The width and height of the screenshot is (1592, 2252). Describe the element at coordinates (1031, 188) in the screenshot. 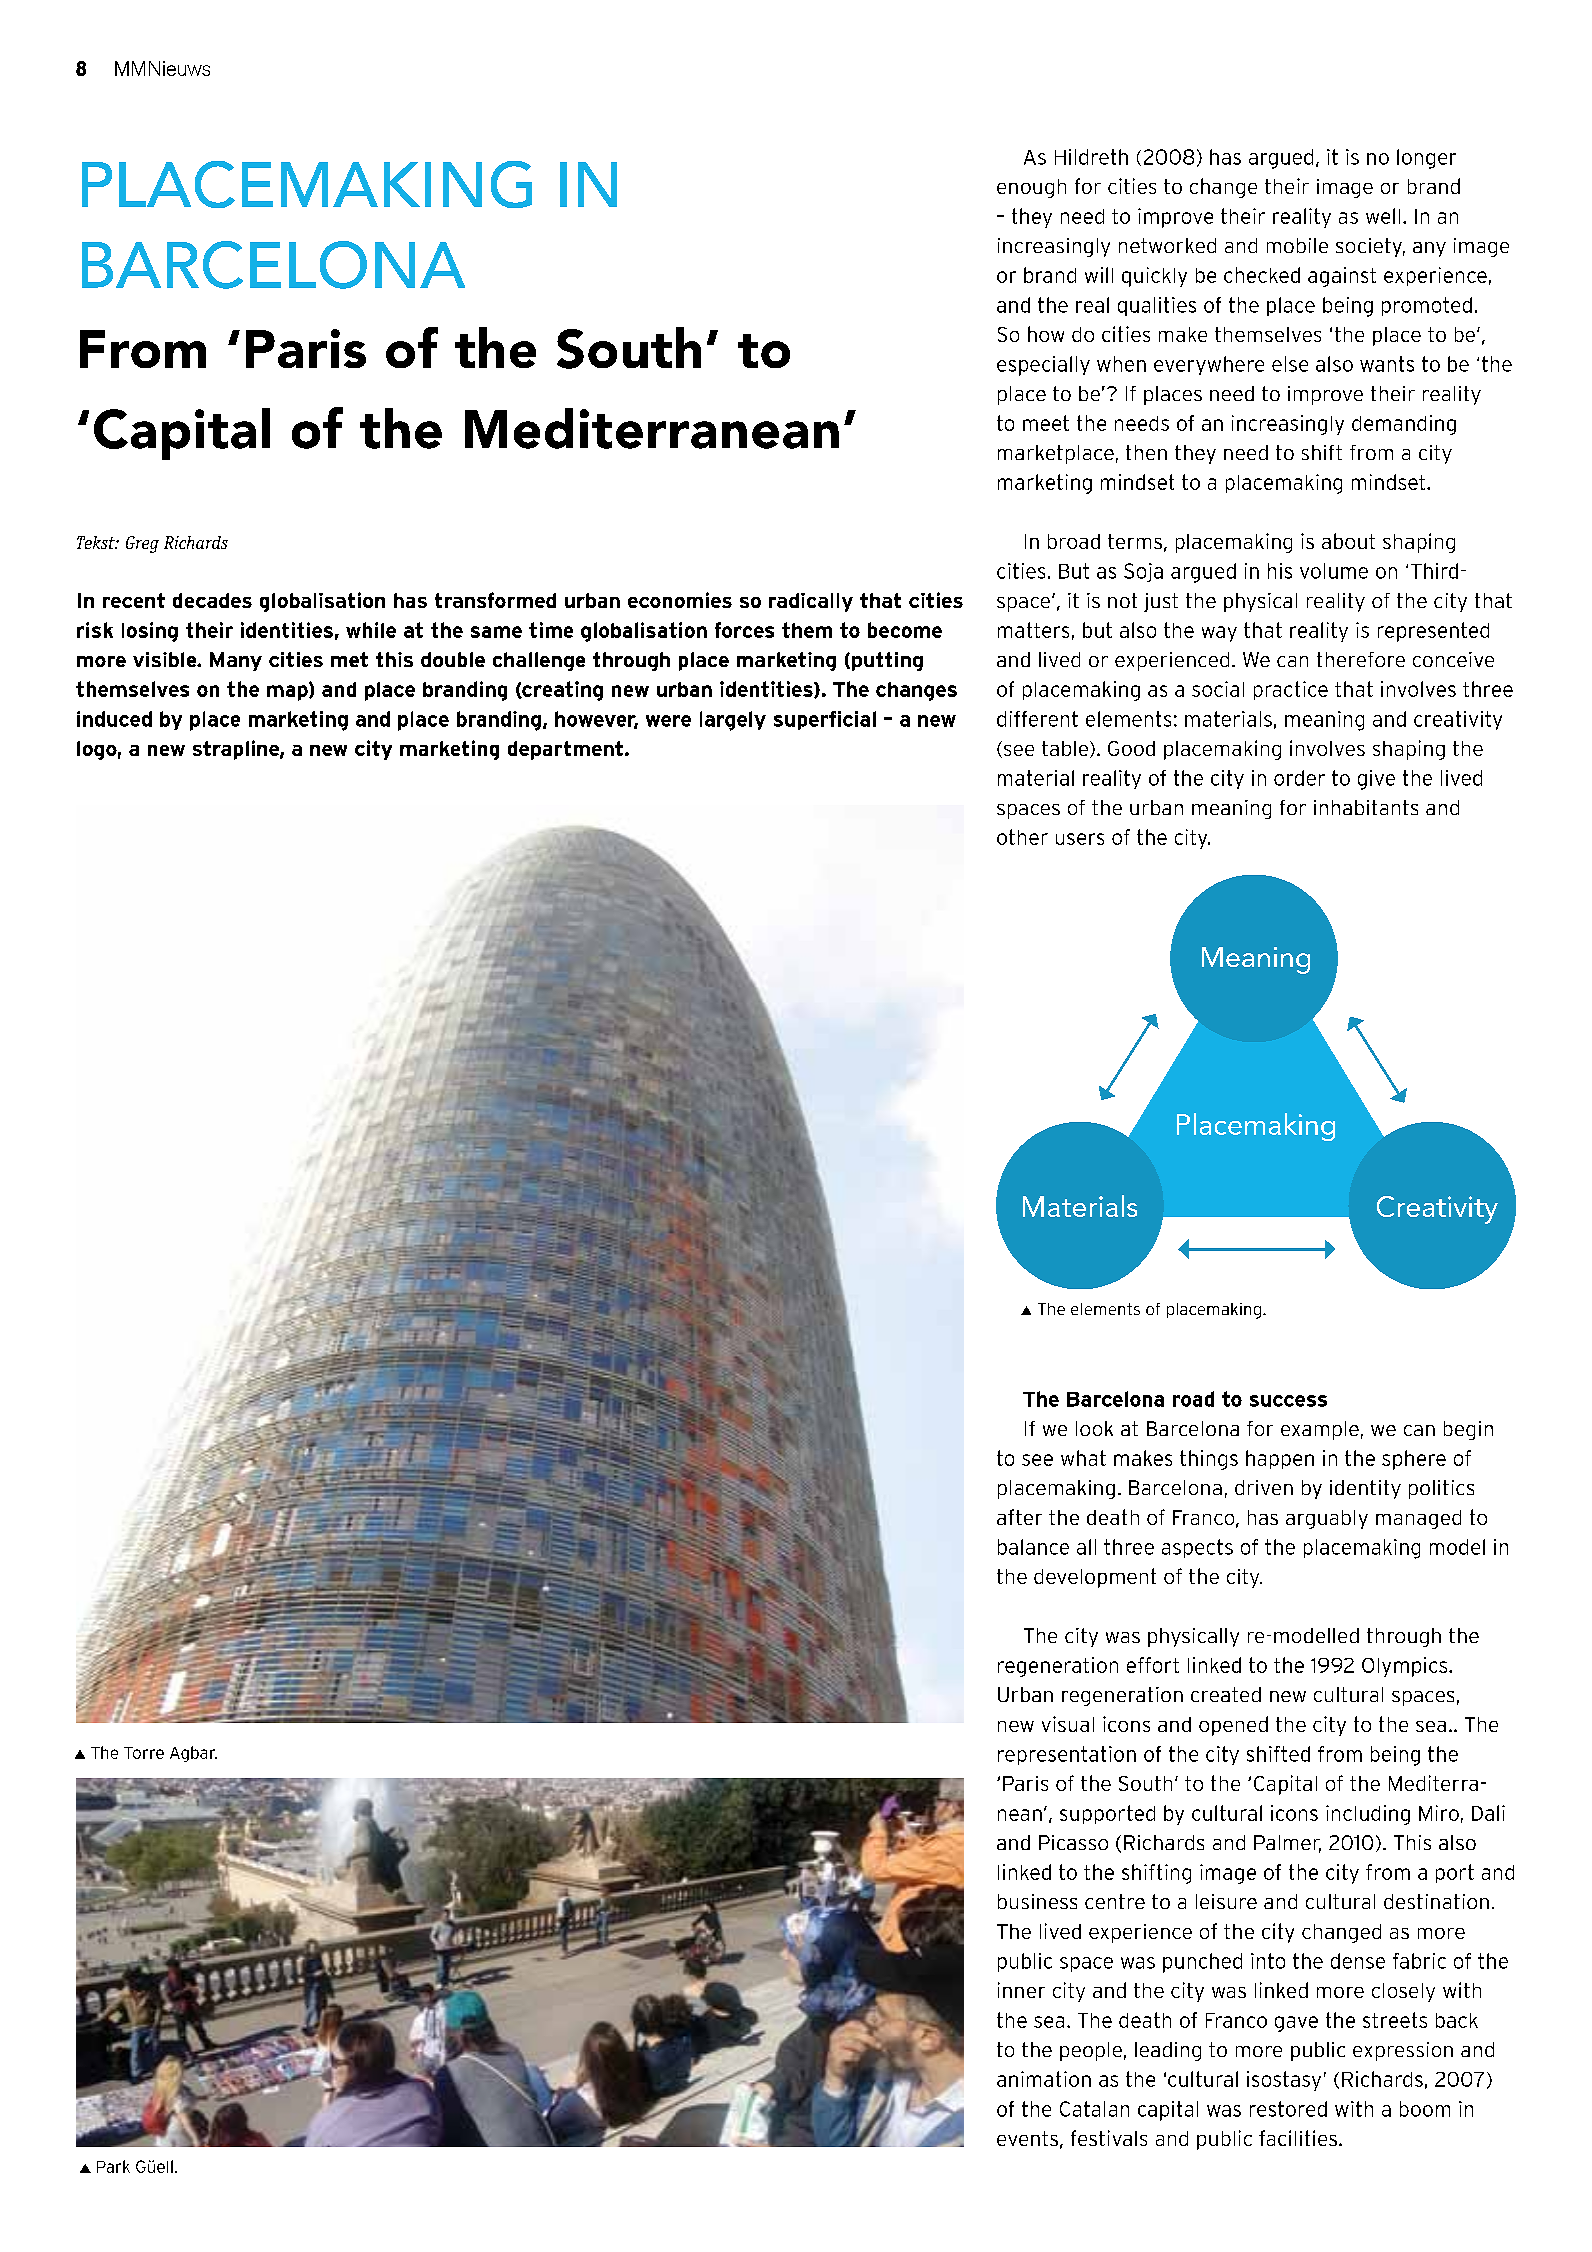

I see `enough` at that location.
